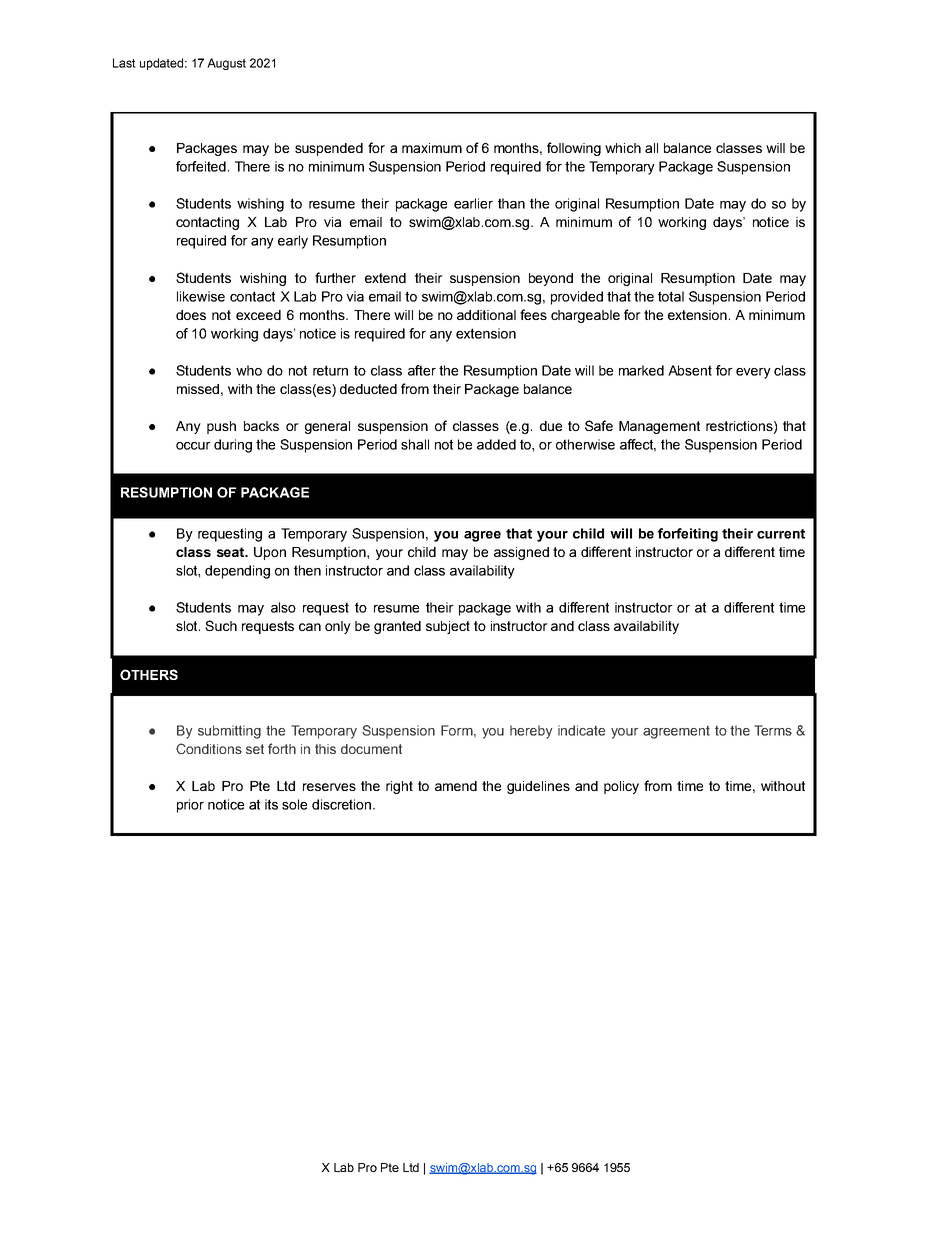 The image size is (952, 1233). Describe the element at coordinates (623, 148) in the screenshot. I see `which` at that location.
